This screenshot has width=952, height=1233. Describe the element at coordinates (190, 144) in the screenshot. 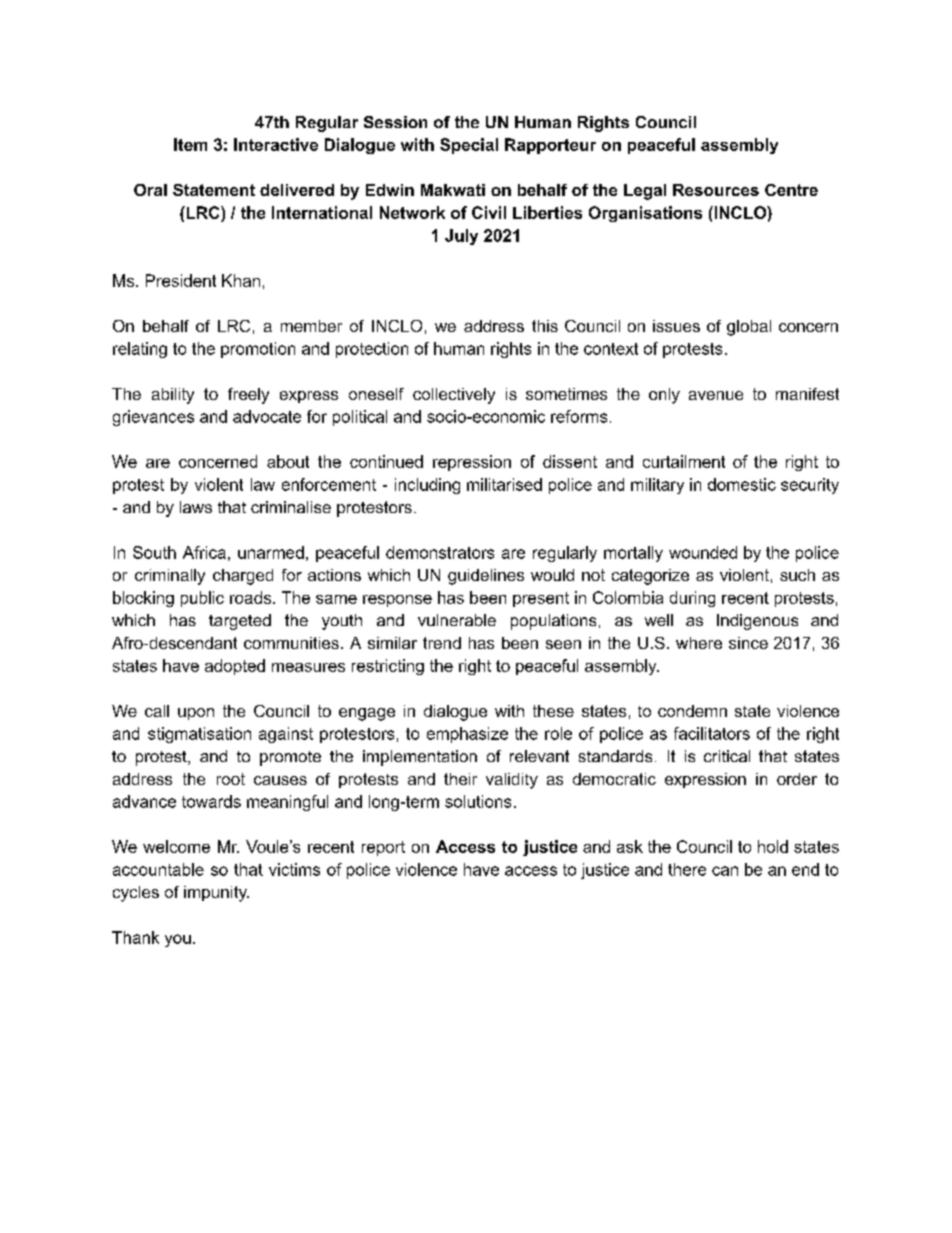

I see `Item` at that location.
